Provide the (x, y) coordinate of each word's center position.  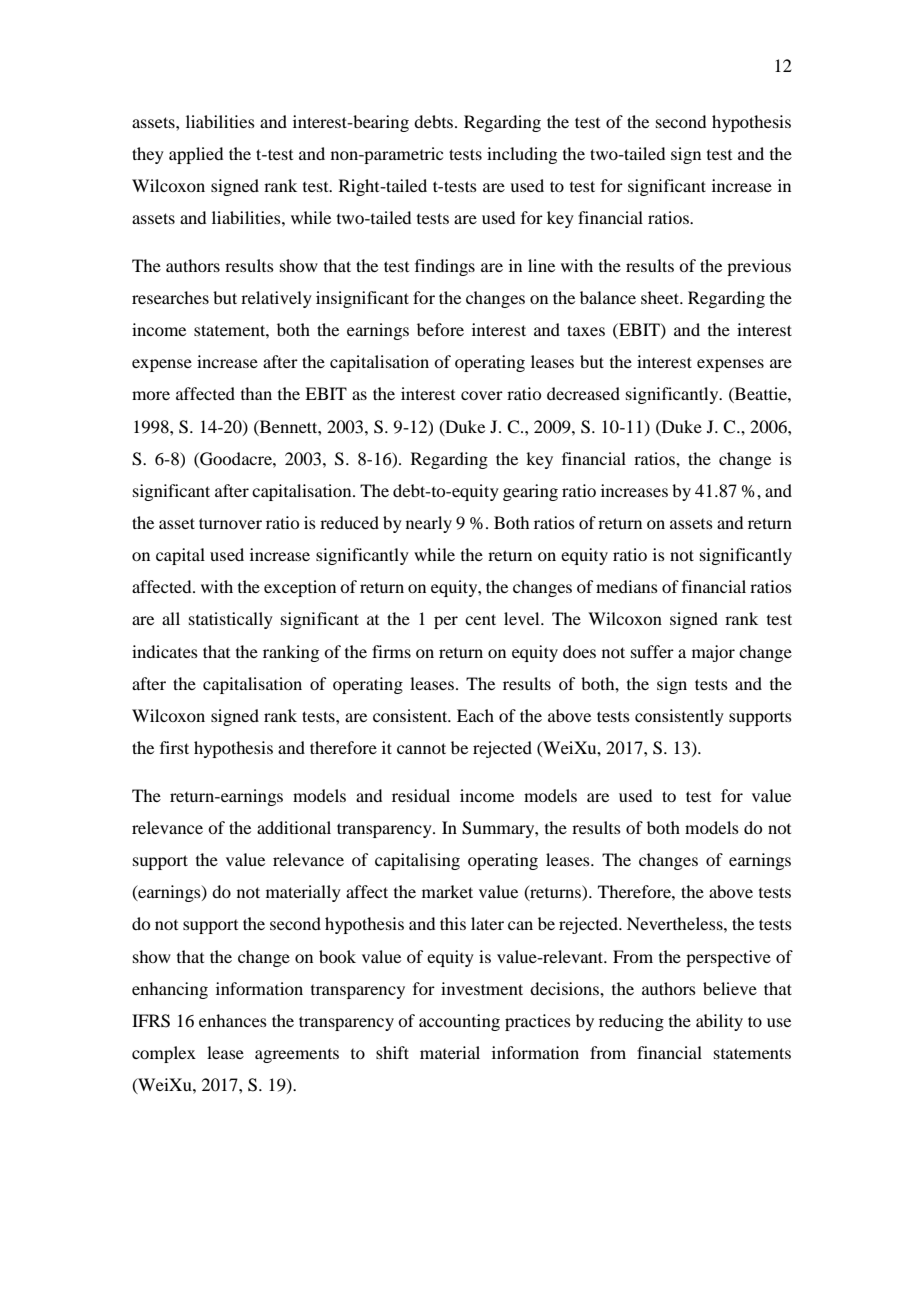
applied (196, 155)
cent (480, 619)
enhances (233, 1020)
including (522, 155)
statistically (231, 620)
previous (759, 267)
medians (627, 586)
